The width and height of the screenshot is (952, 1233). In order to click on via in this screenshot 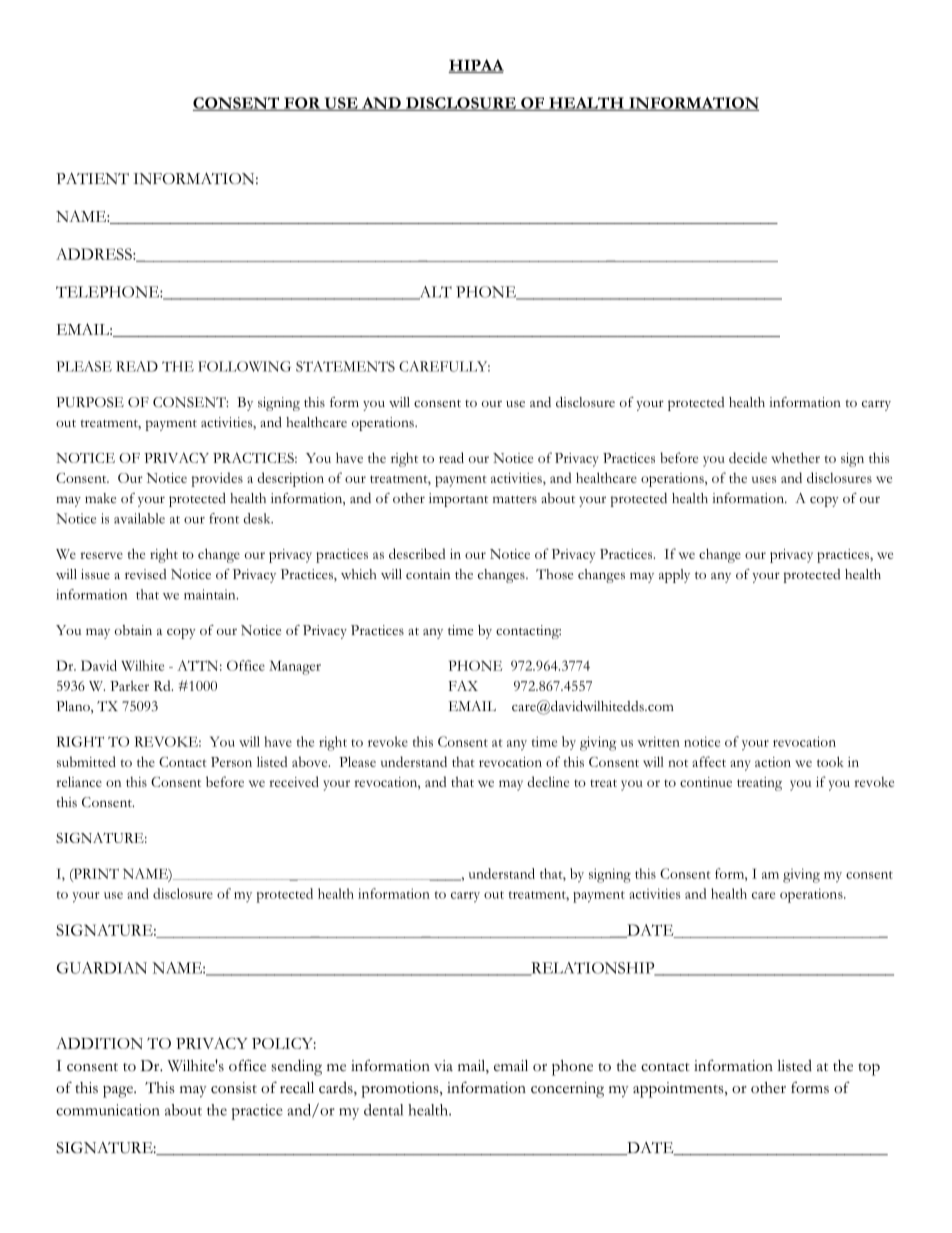, I will do `click(443, 1065)`.
